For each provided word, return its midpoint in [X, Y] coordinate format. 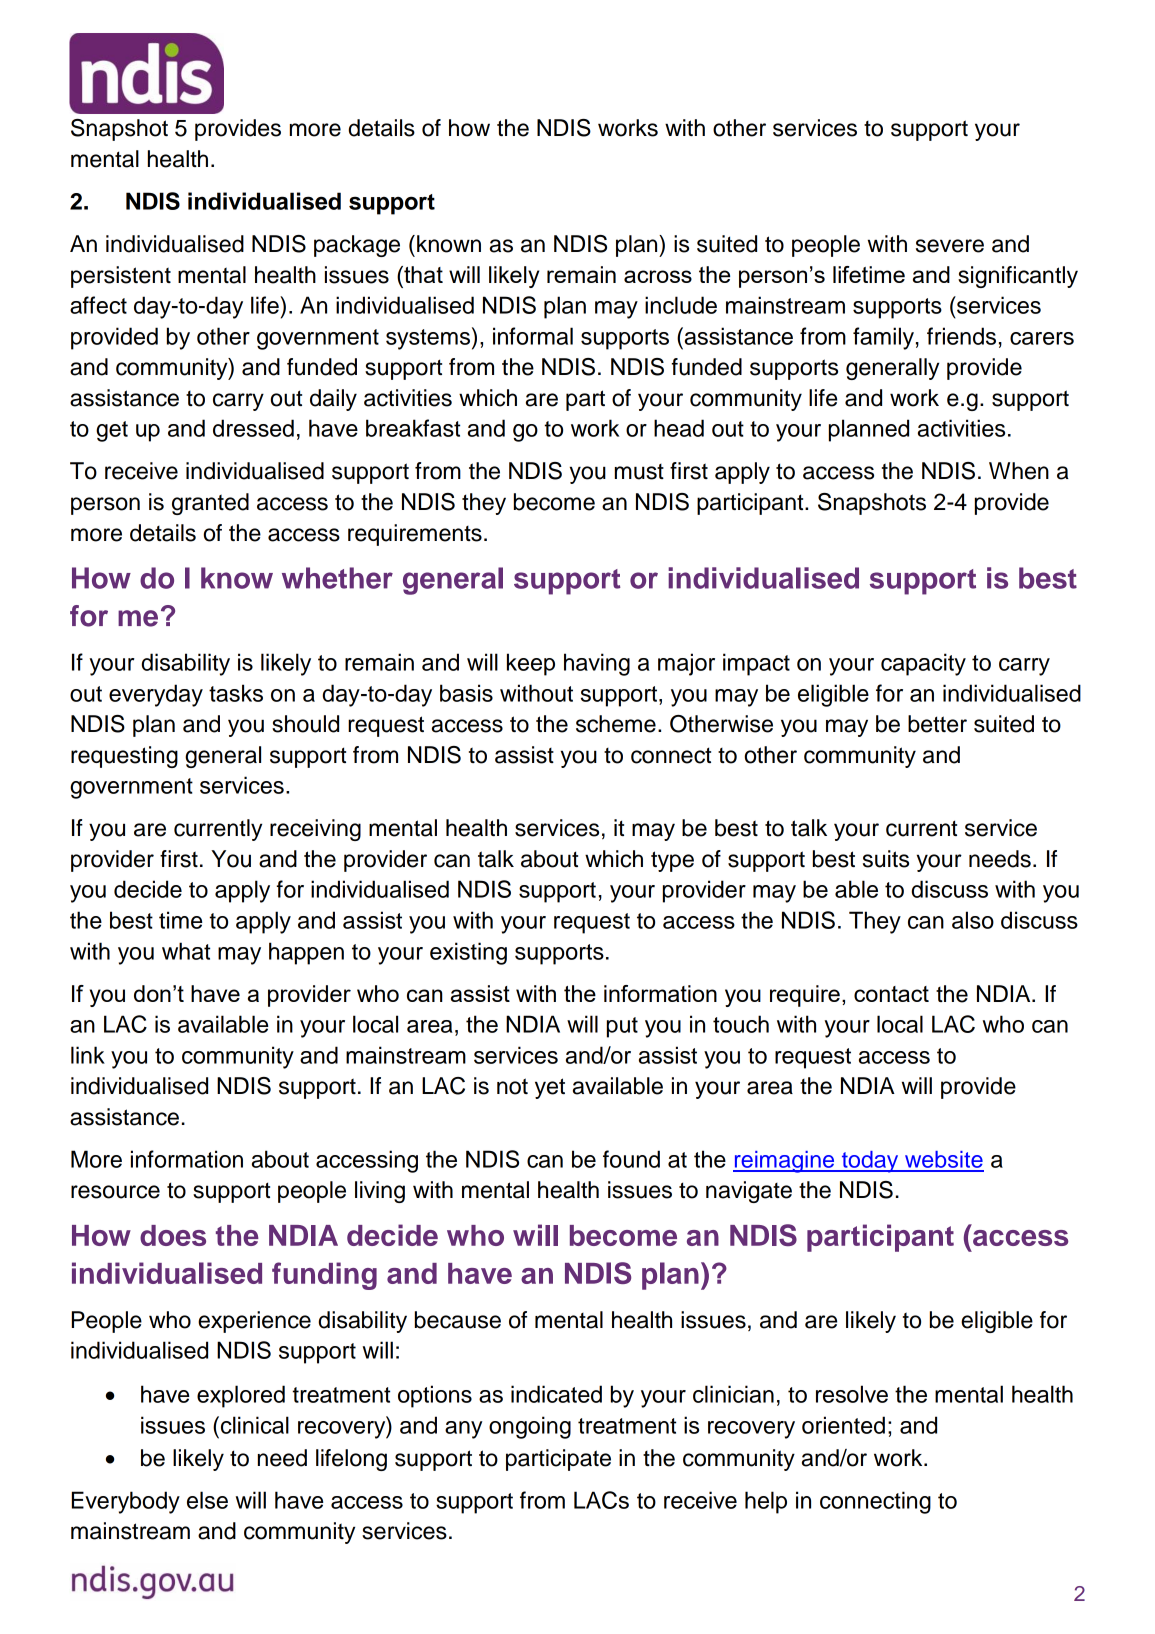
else [207, 1500]
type [672, 861]
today [870, 1162]
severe [950, 246]
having [597, 664]
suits [886, 859]
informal [533, 336]
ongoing [530, 1427]
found [631, 1159]
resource [115, 1192]
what [186, 951]
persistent [121, 277]
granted [210, 504]
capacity [923, 664]
